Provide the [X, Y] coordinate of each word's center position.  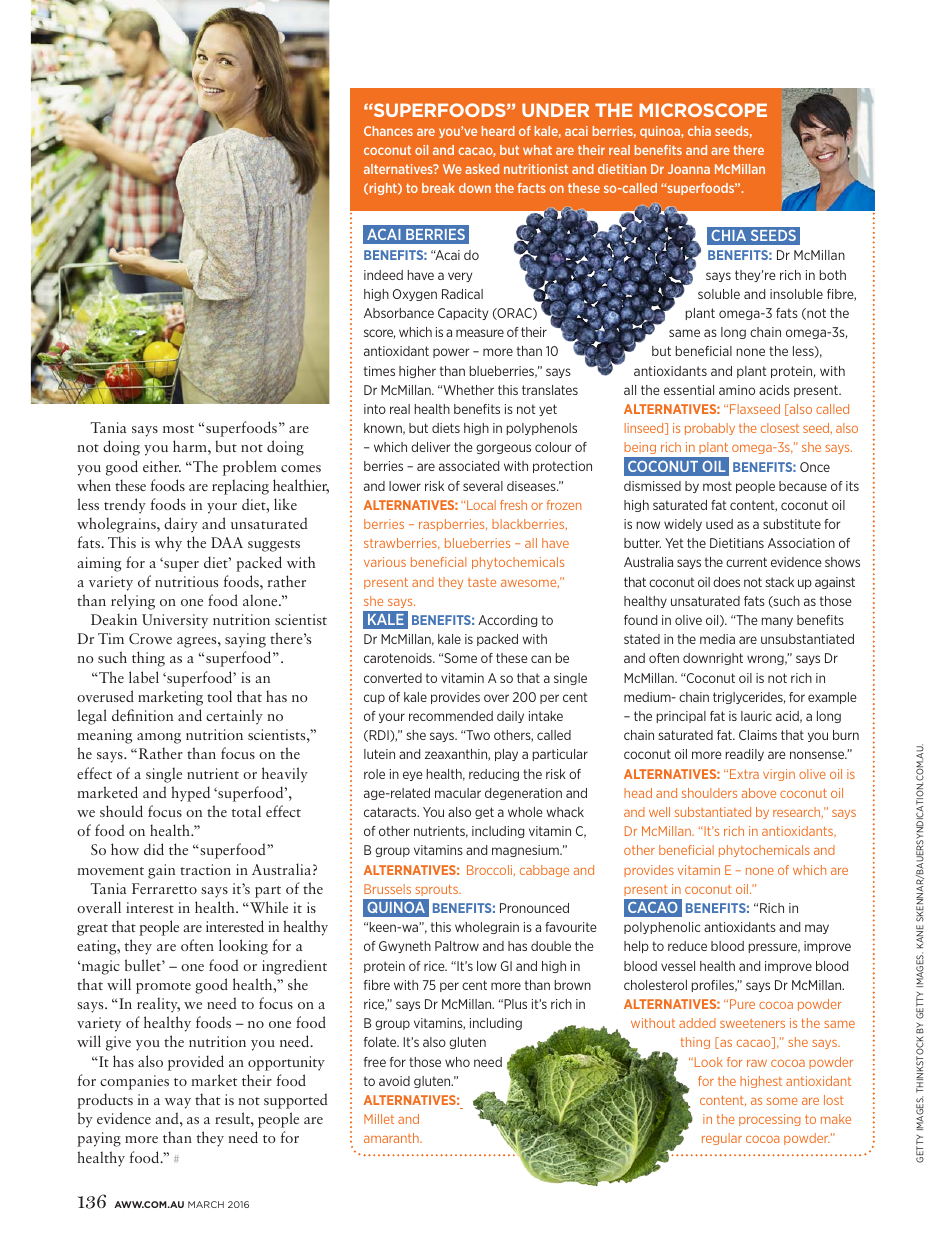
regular [722, 1139]
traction [205, 869]
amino [737, 390]
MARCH [206, 1204]
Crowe [150, 638]
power [451, 353]
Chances [388, 131]
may [817, 929]
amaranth [392, 1138]
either [162, 466]
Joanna [689, 169]
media [717, 639]
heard [498, 131]
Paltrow [457, 946]
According [507, 621]
